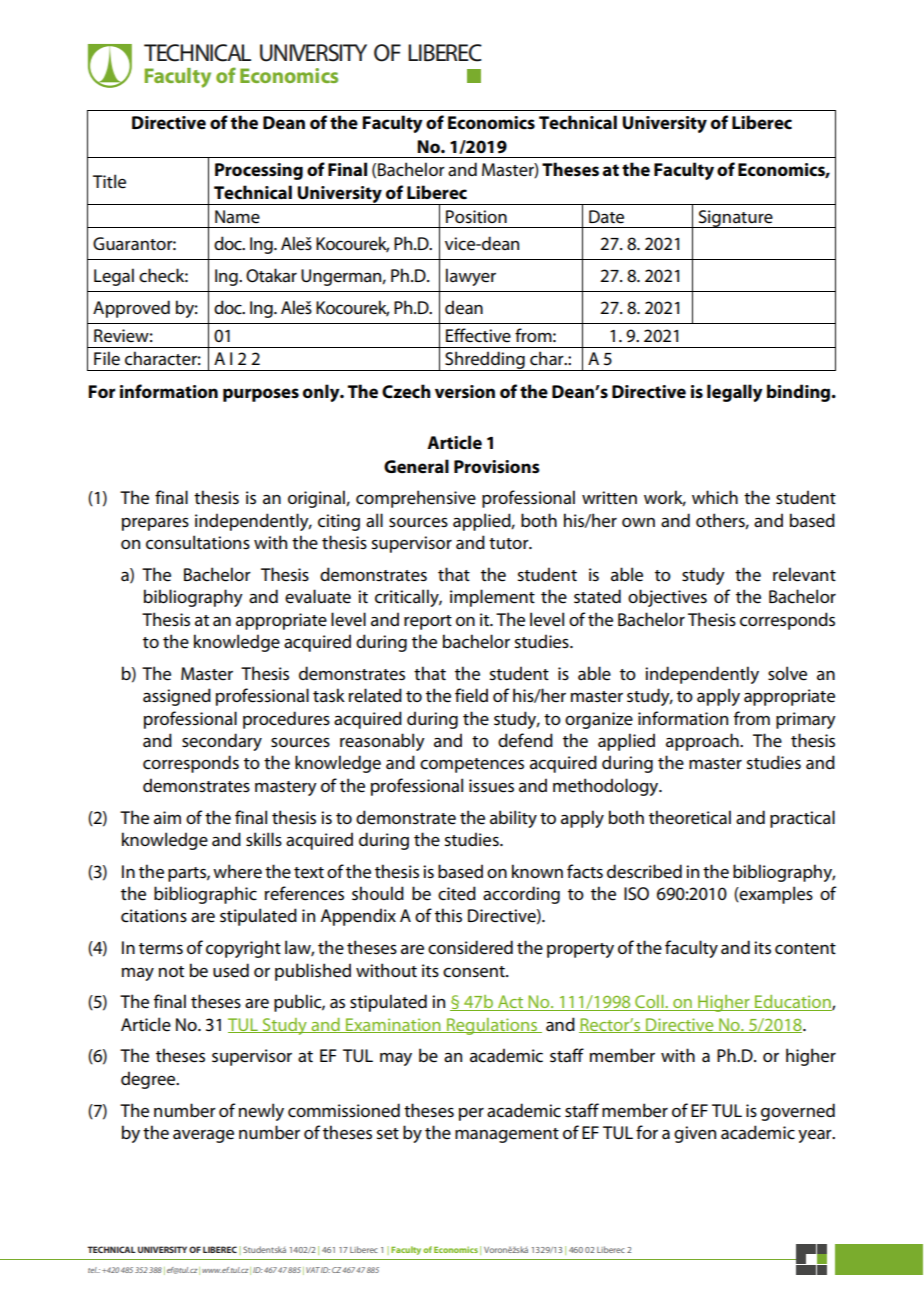 This document has width=924, height=1308. What do you see at coordinates (735, 219) in the document?
I see `Signature` at bounding box center [735, 219].
